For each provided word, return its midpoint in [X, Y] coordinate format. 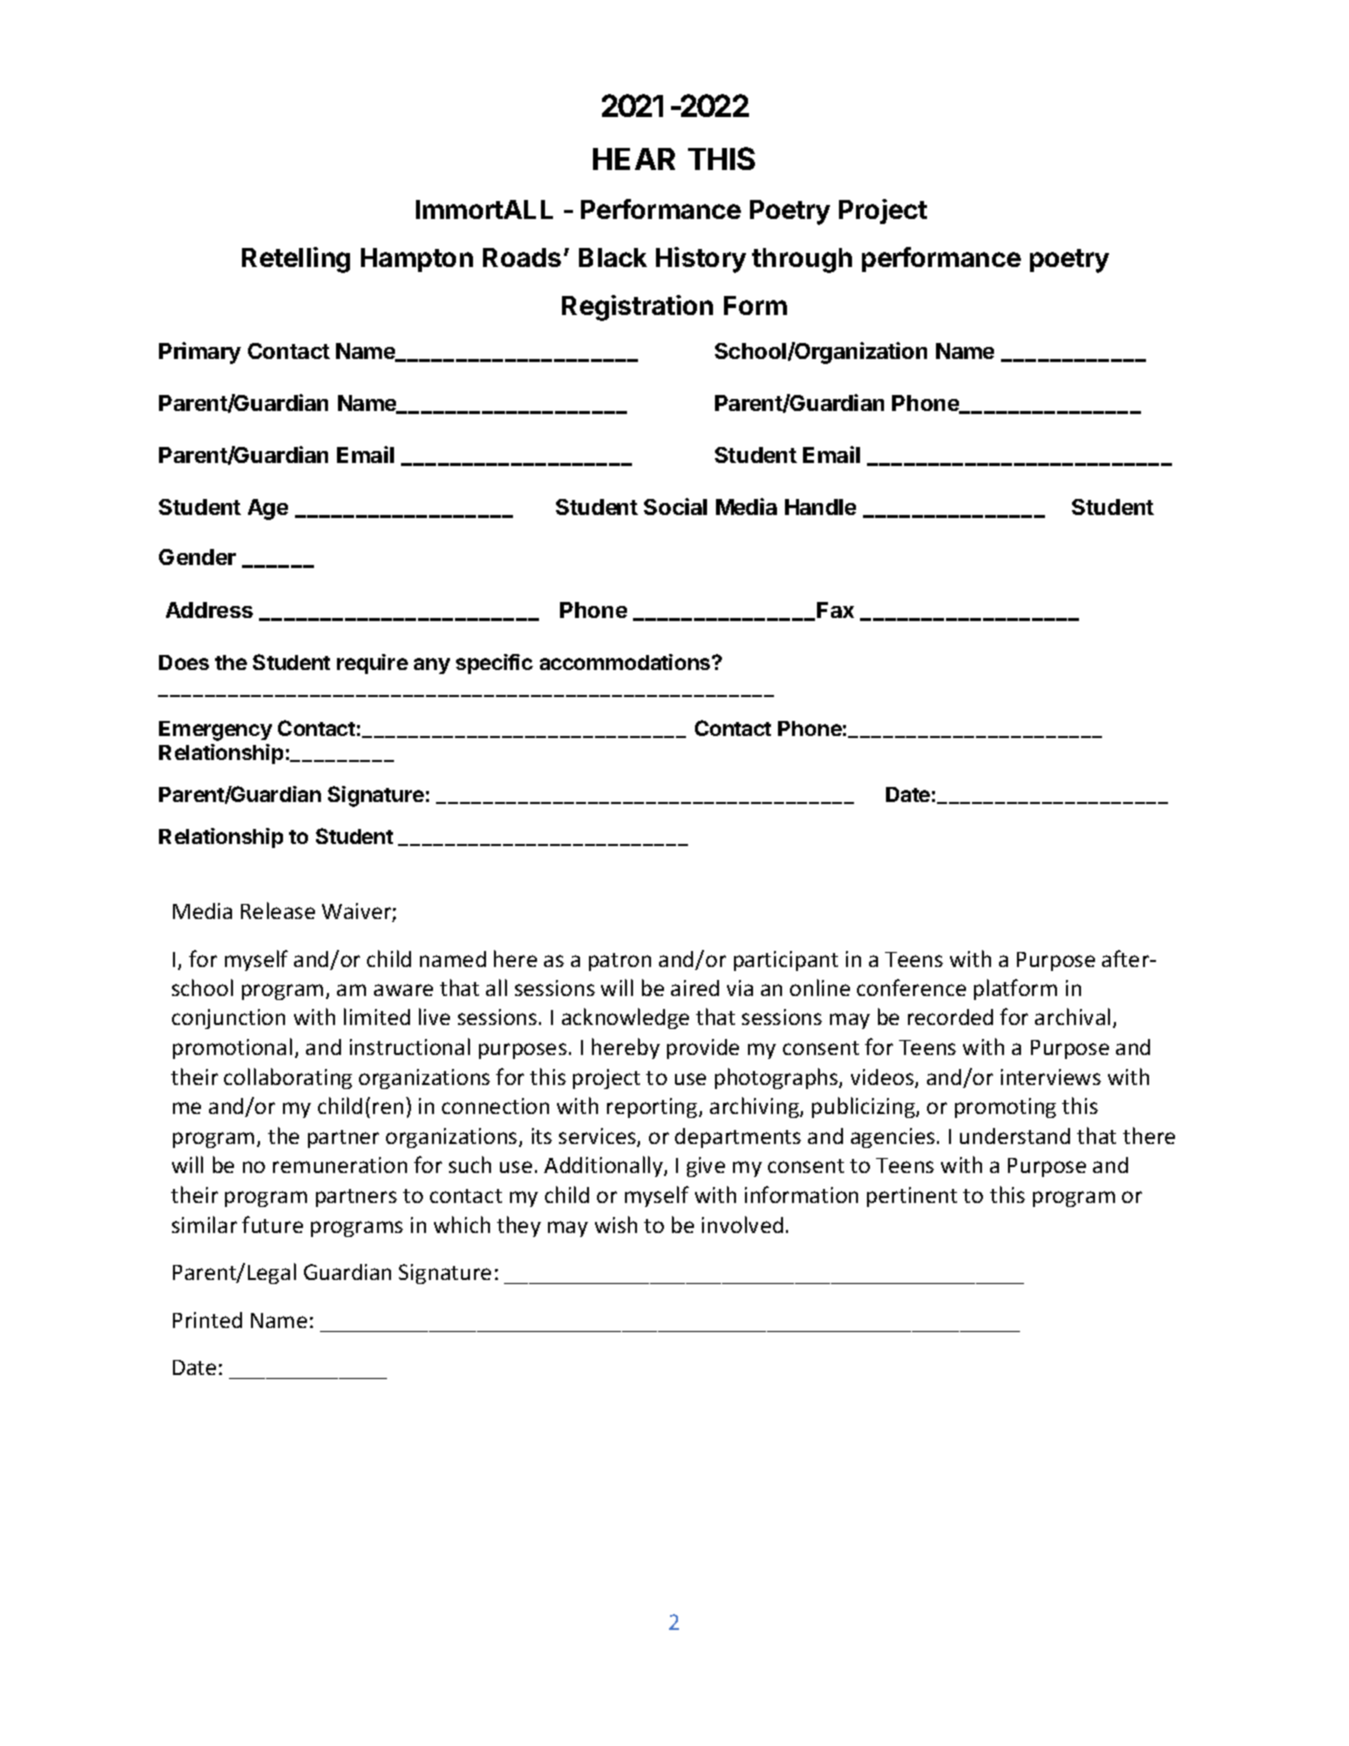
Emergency [215, 731]
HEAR [634, 159]
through [802, 260]
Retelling [296, 260]
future [272, 1224]
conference [911, 987]
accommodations [626, 662]
